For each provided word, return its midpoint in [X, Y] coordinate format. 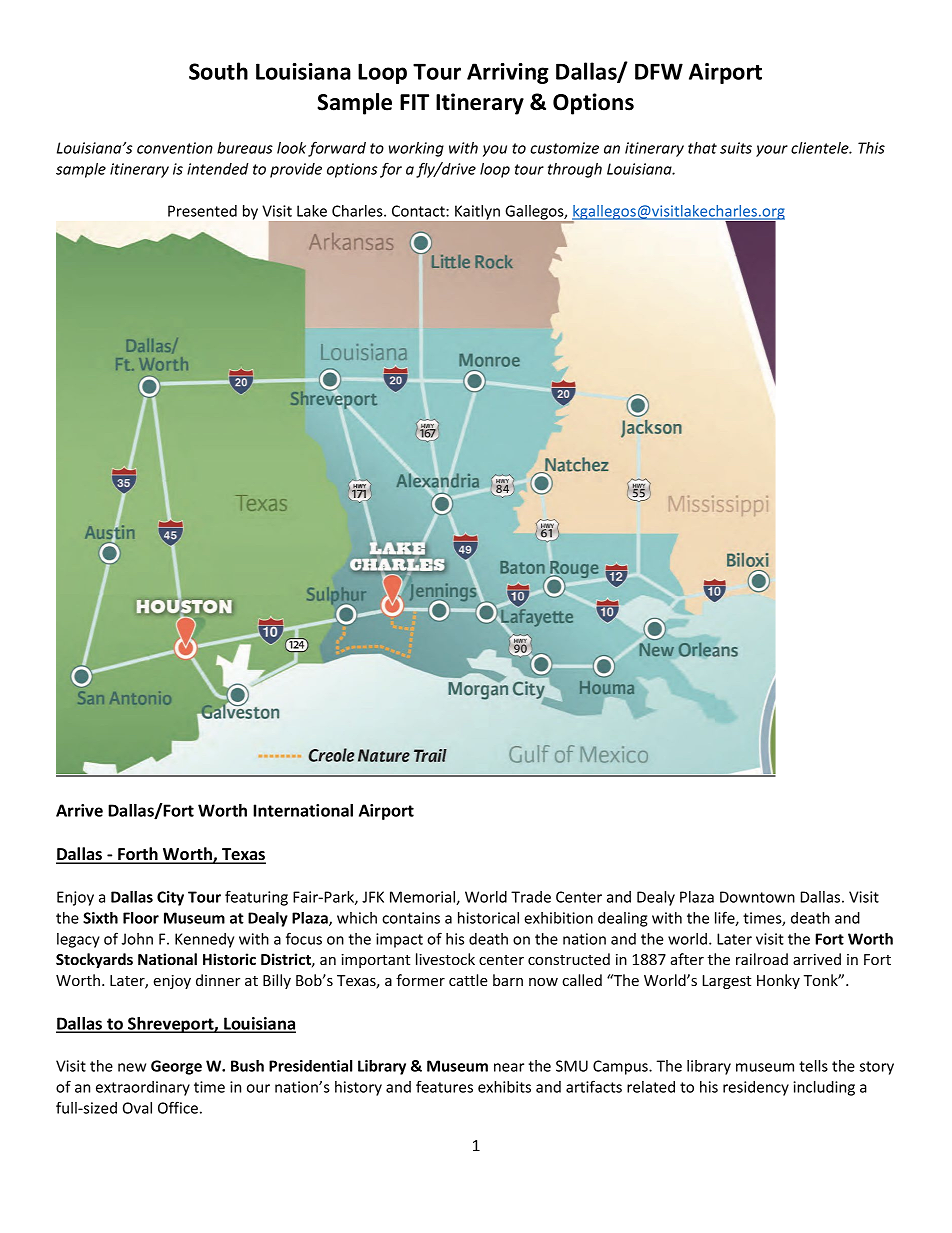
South [218, 71]
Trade [531, 897]
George [176, 1067]
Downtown [757, 897]
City [170, 898]
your [772, 151]
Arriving [508, 73]
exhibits [504, 1087]
